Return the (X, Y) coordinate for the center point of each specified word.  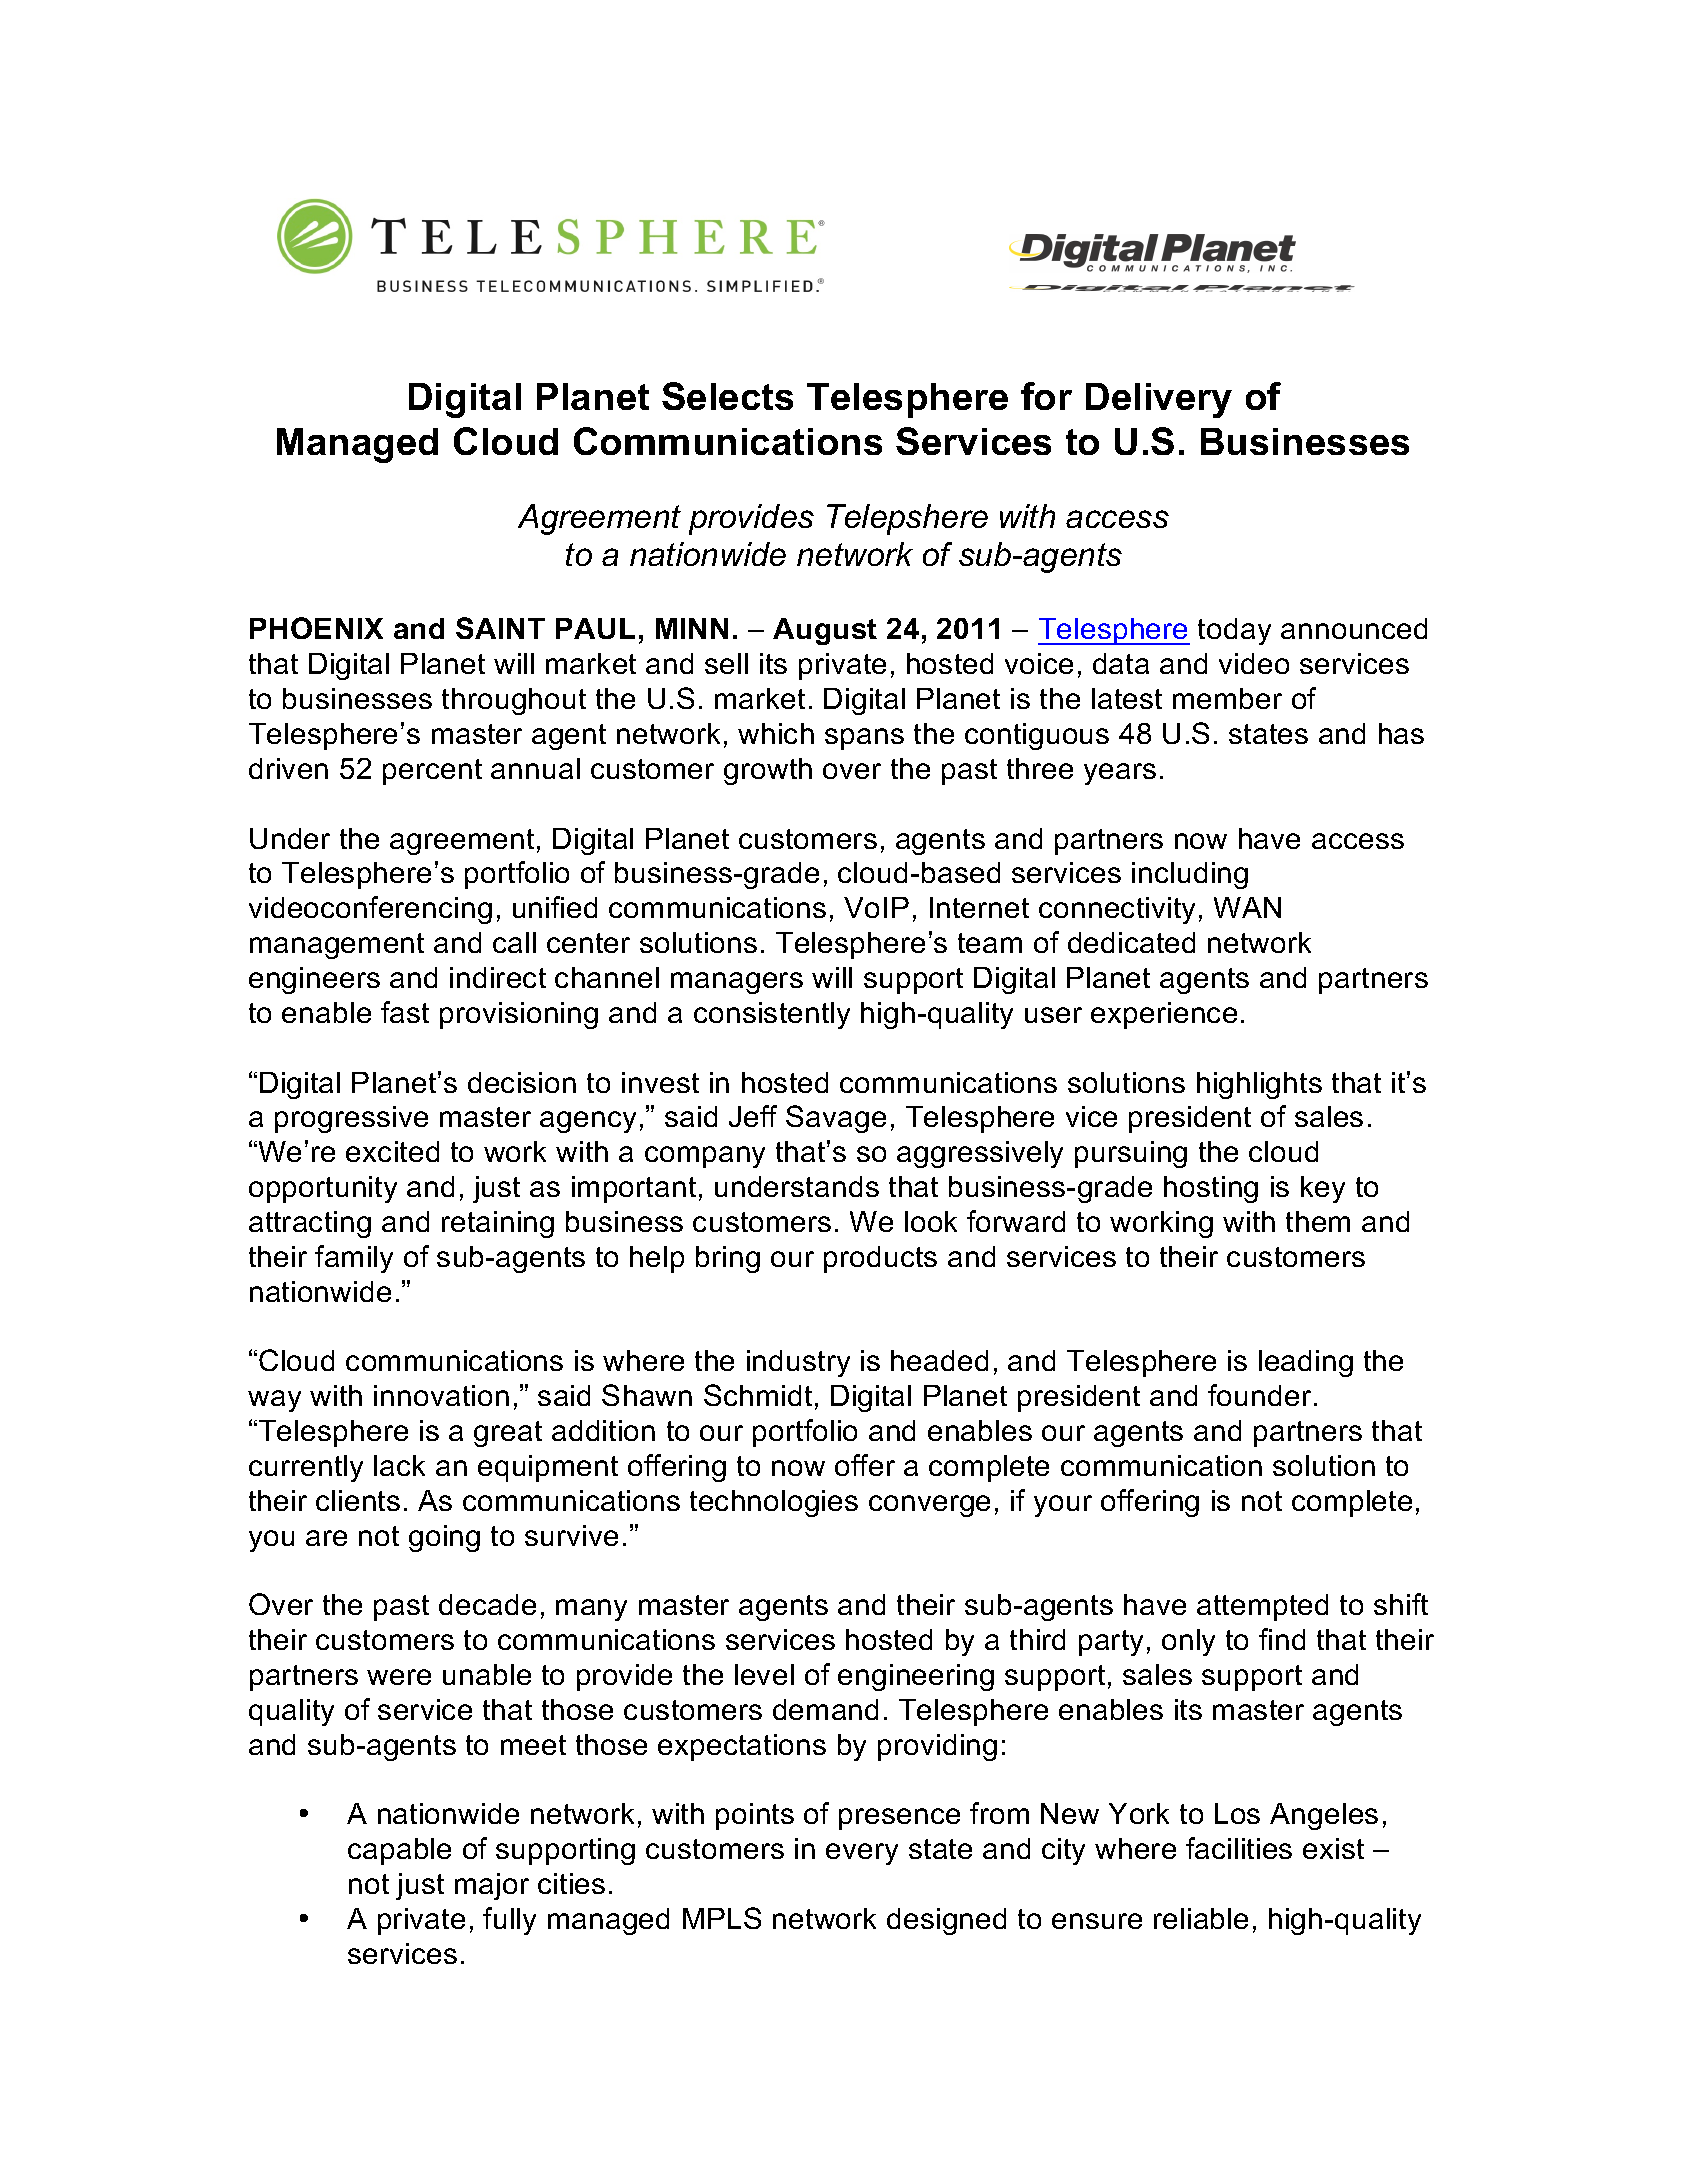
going (444, 1538)
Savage (836, 1119)
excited (392, 1151)
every (862, 1854)
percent (432, 772)
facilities (1239, 1848)
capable (399, 1851)
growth (768, 771)
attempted (1262, 1607)
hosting (1211, 1189)
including (1190, 875)
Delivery (1159, 400)
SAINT (500, 628)
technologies (774, 1503)
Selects (727, 396)
